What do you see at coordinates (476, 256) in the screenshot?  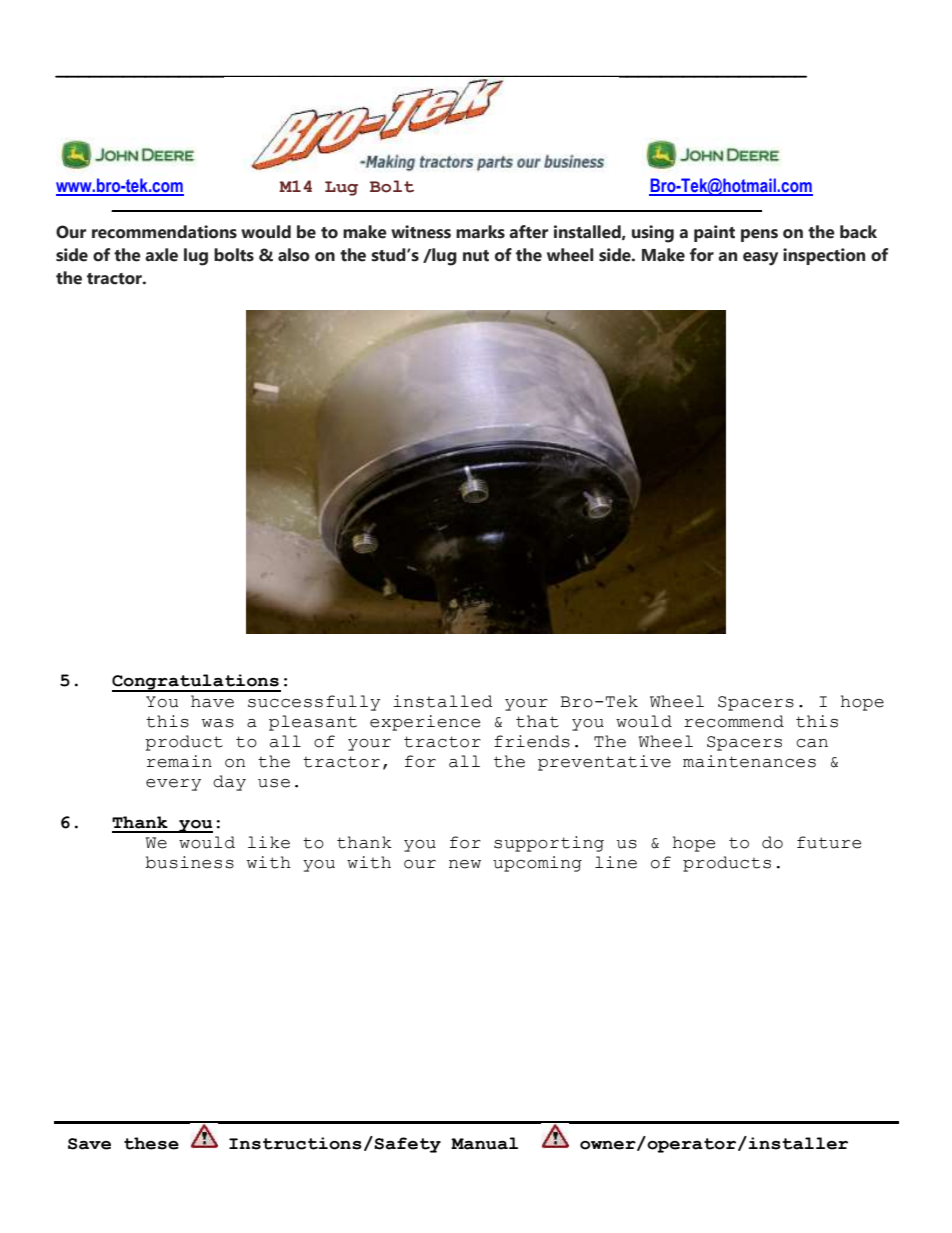 I see `nut` at bounding box center [476, 256].
